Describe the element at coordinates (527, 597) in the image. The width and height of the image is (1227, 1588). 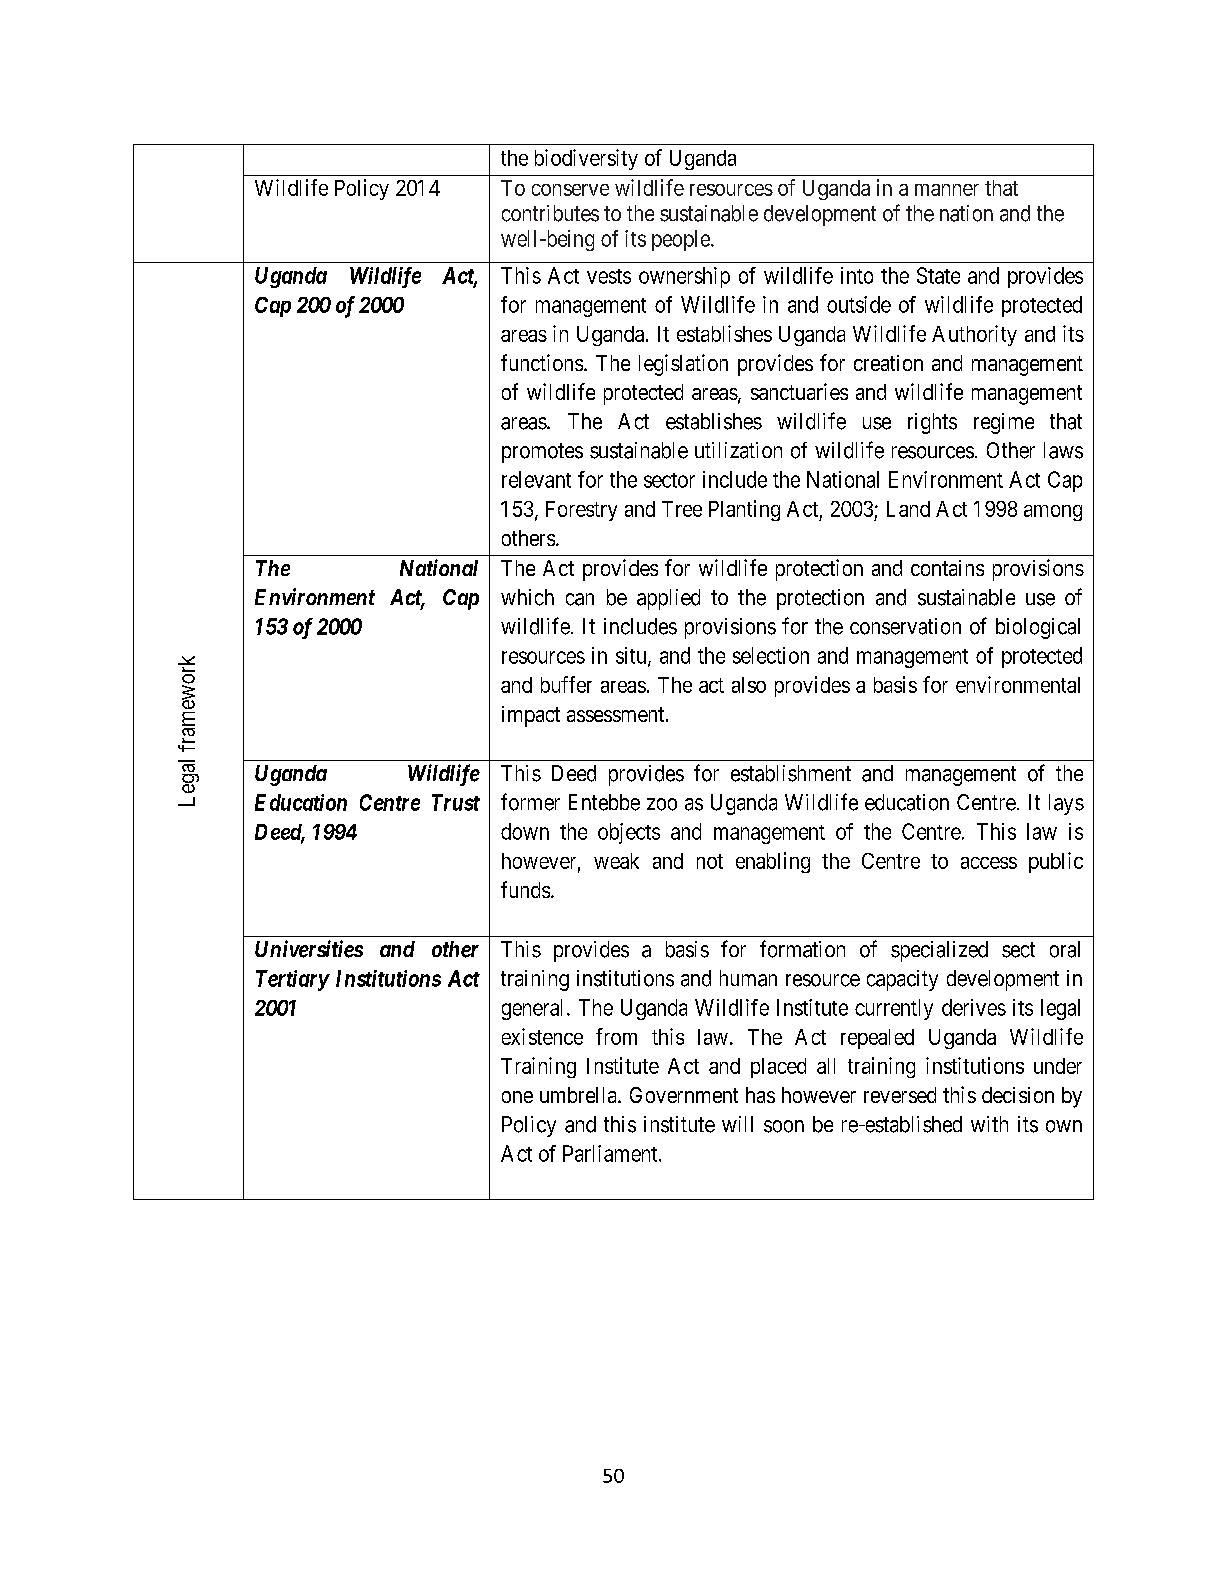
I see `which` at that location.
